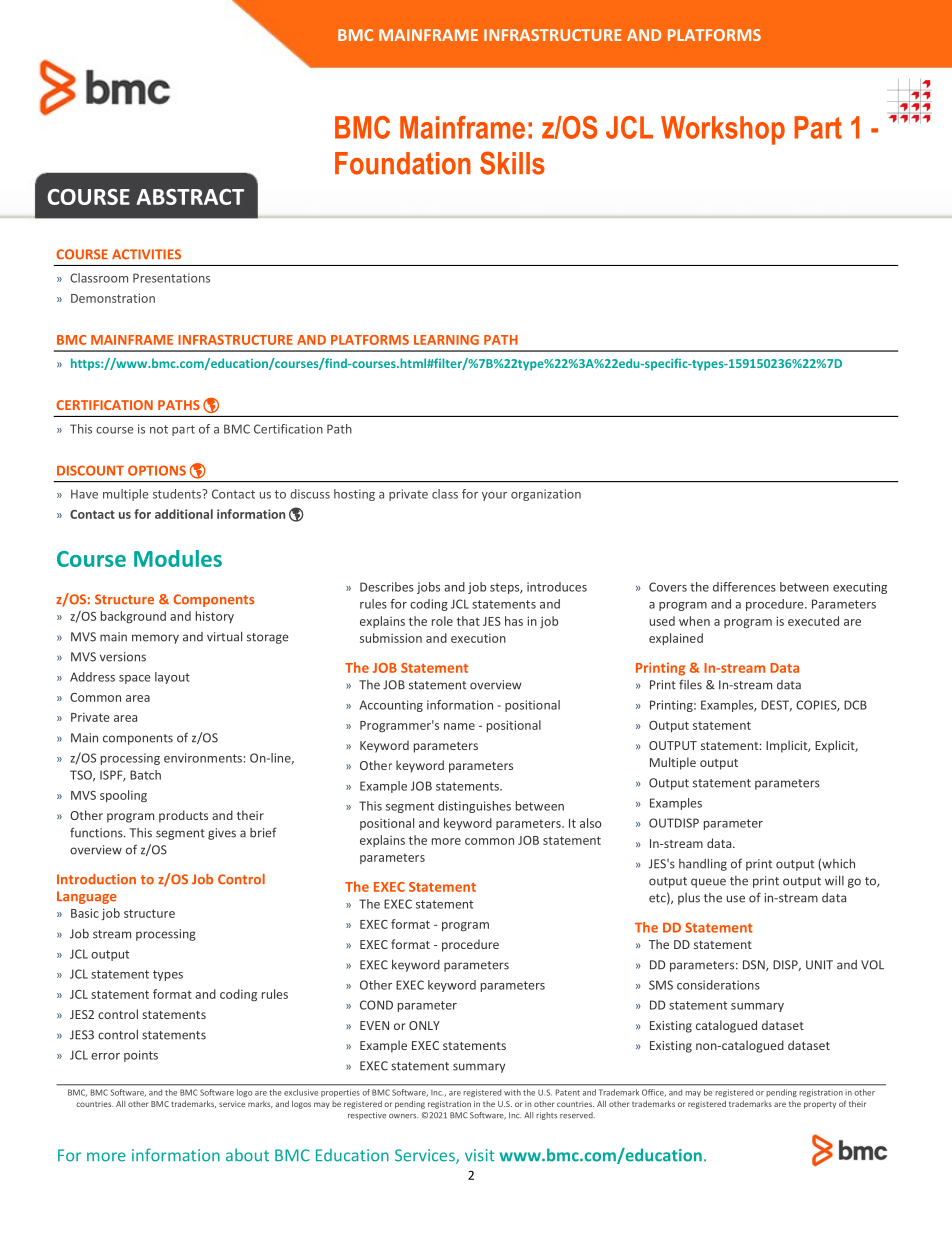  What do you see at coordinates (155, 639) in the document?
I see `memory` at bounding box center [155, 639].
